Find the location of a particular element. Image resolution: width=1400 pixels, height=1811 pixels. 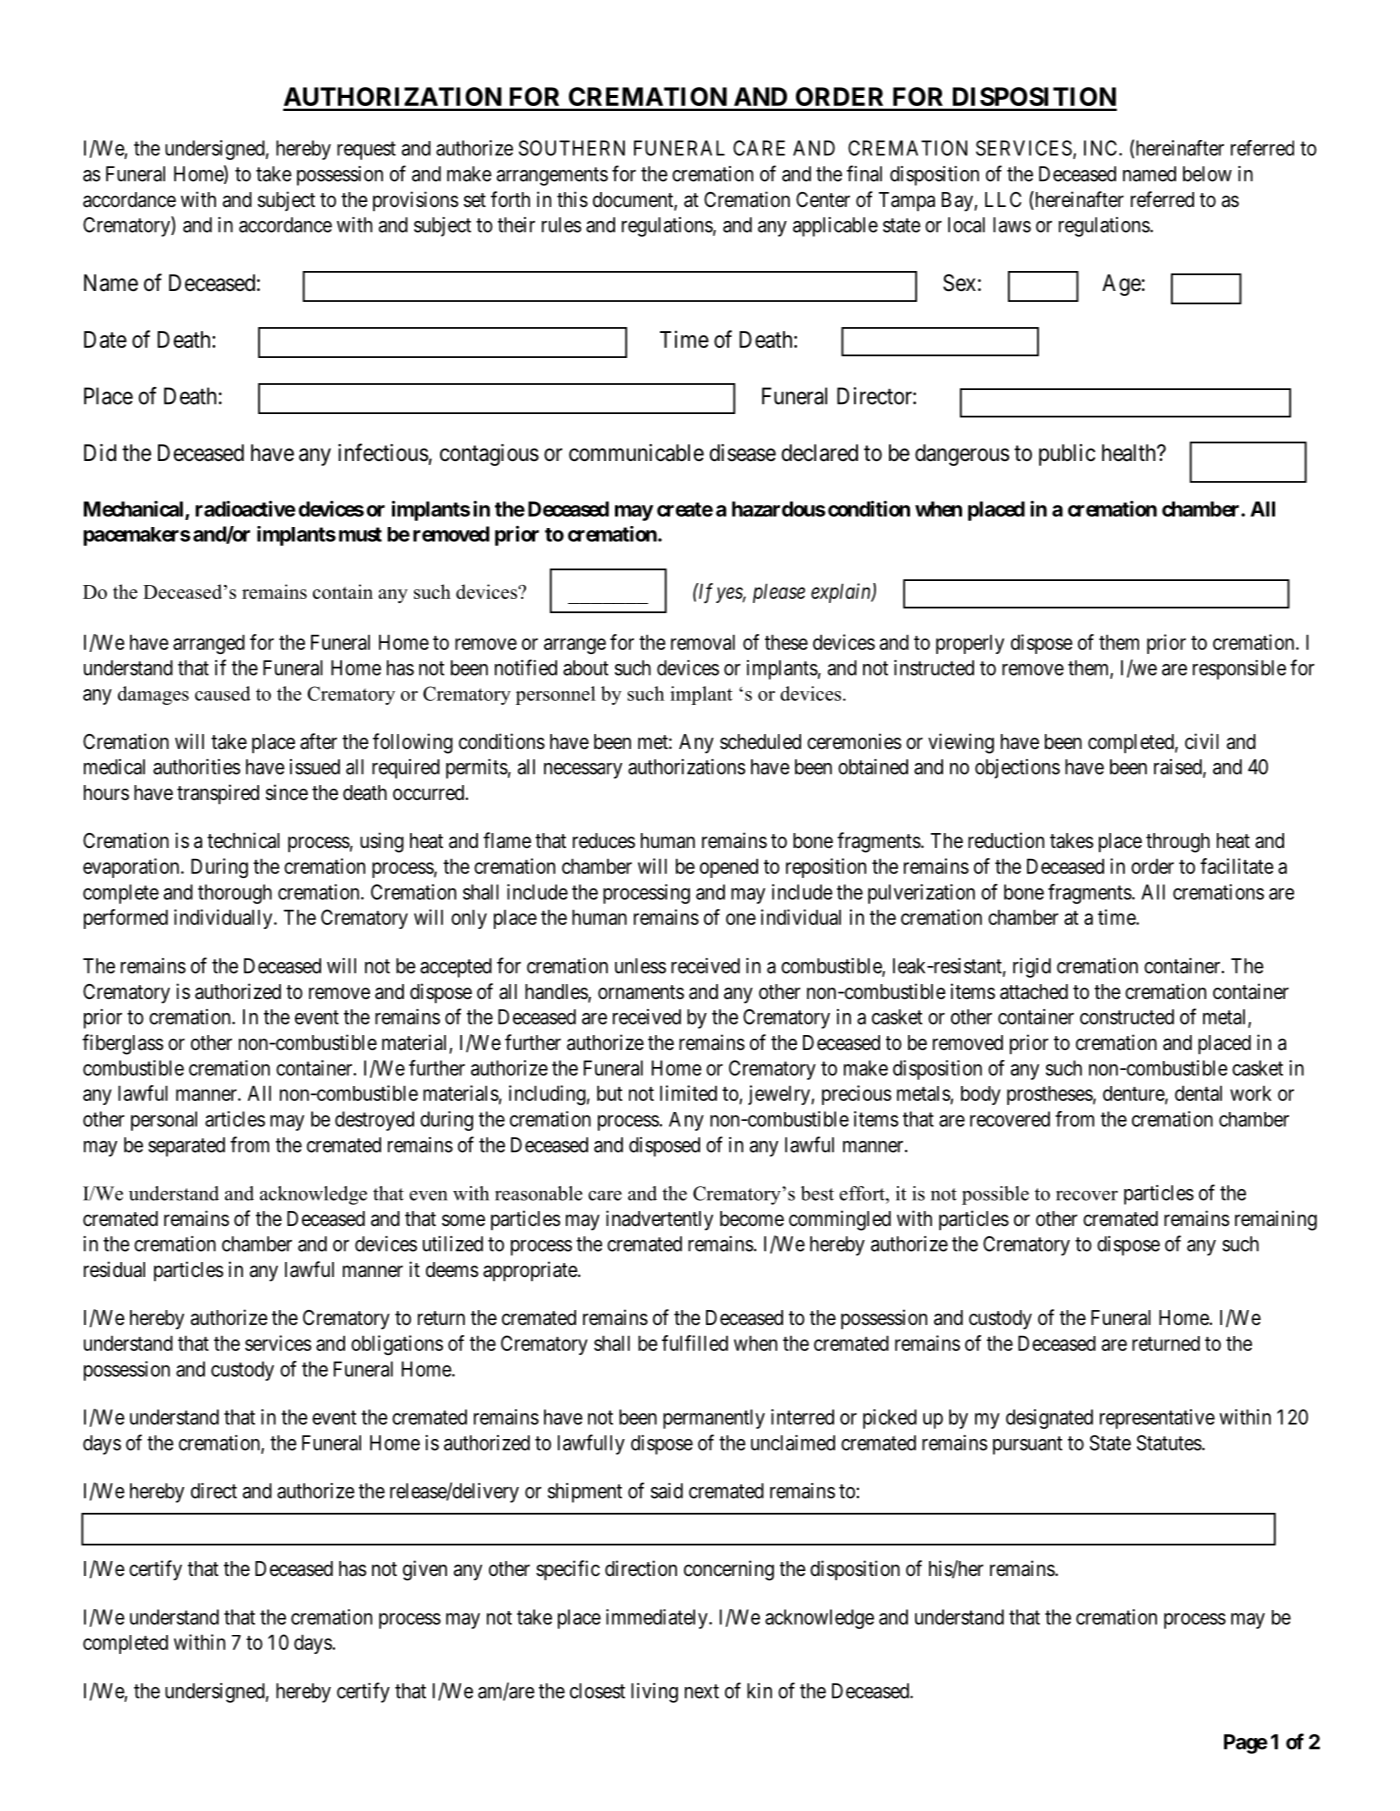

given is located at coordinates (425, 1570).
